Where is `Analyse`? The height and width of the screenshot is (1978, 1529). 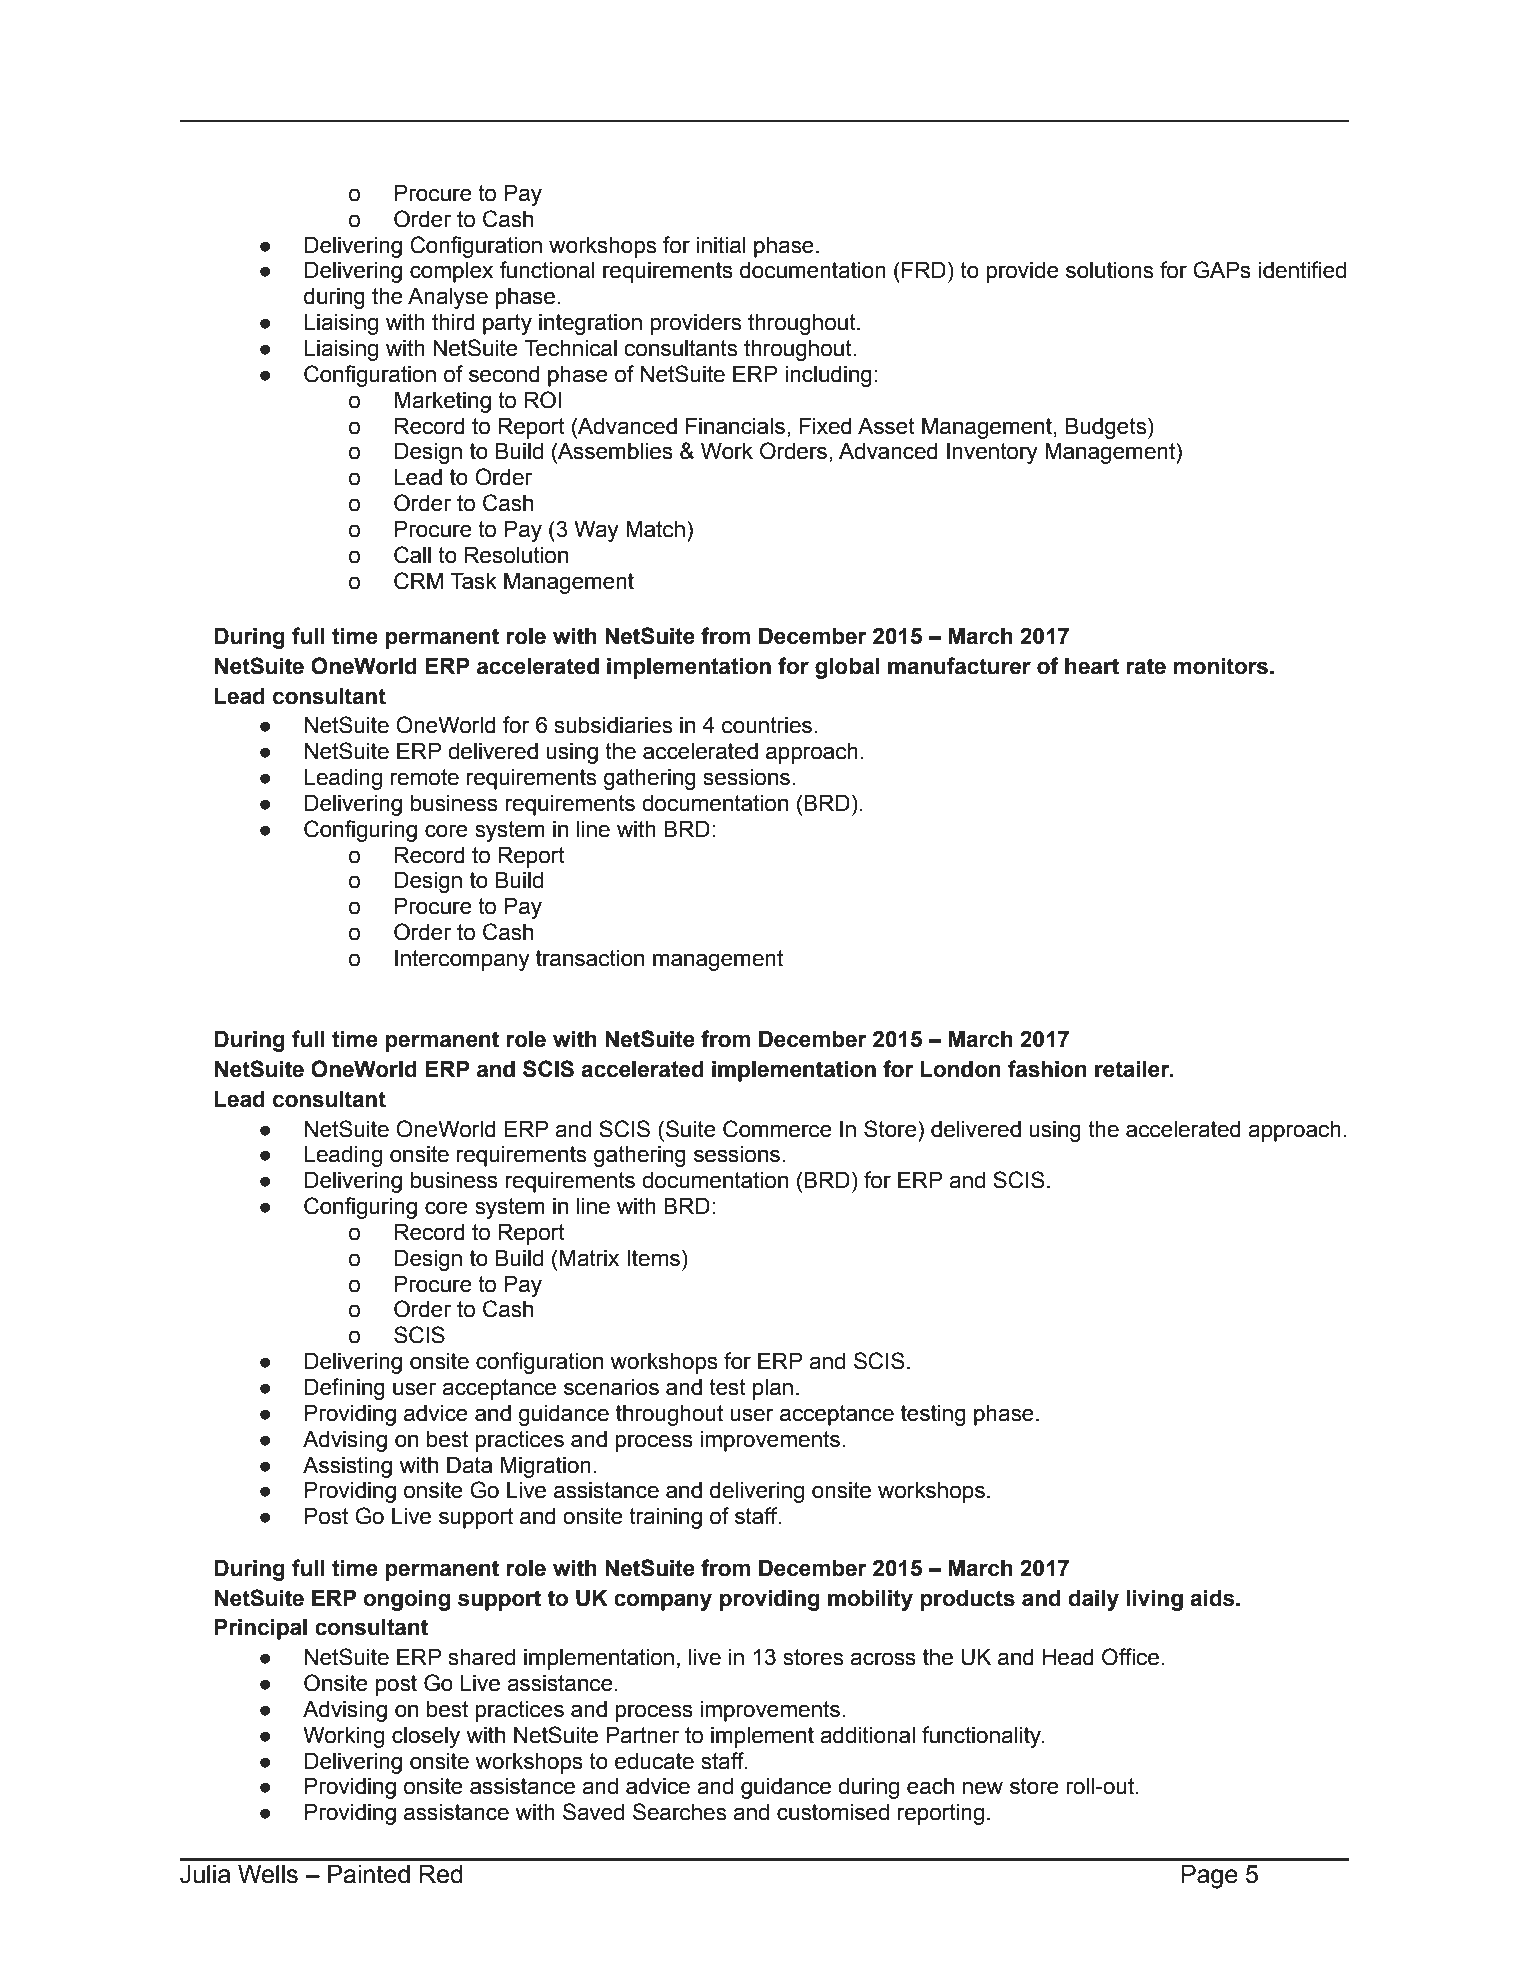 Analyse is located at coordinates (448, 298).
